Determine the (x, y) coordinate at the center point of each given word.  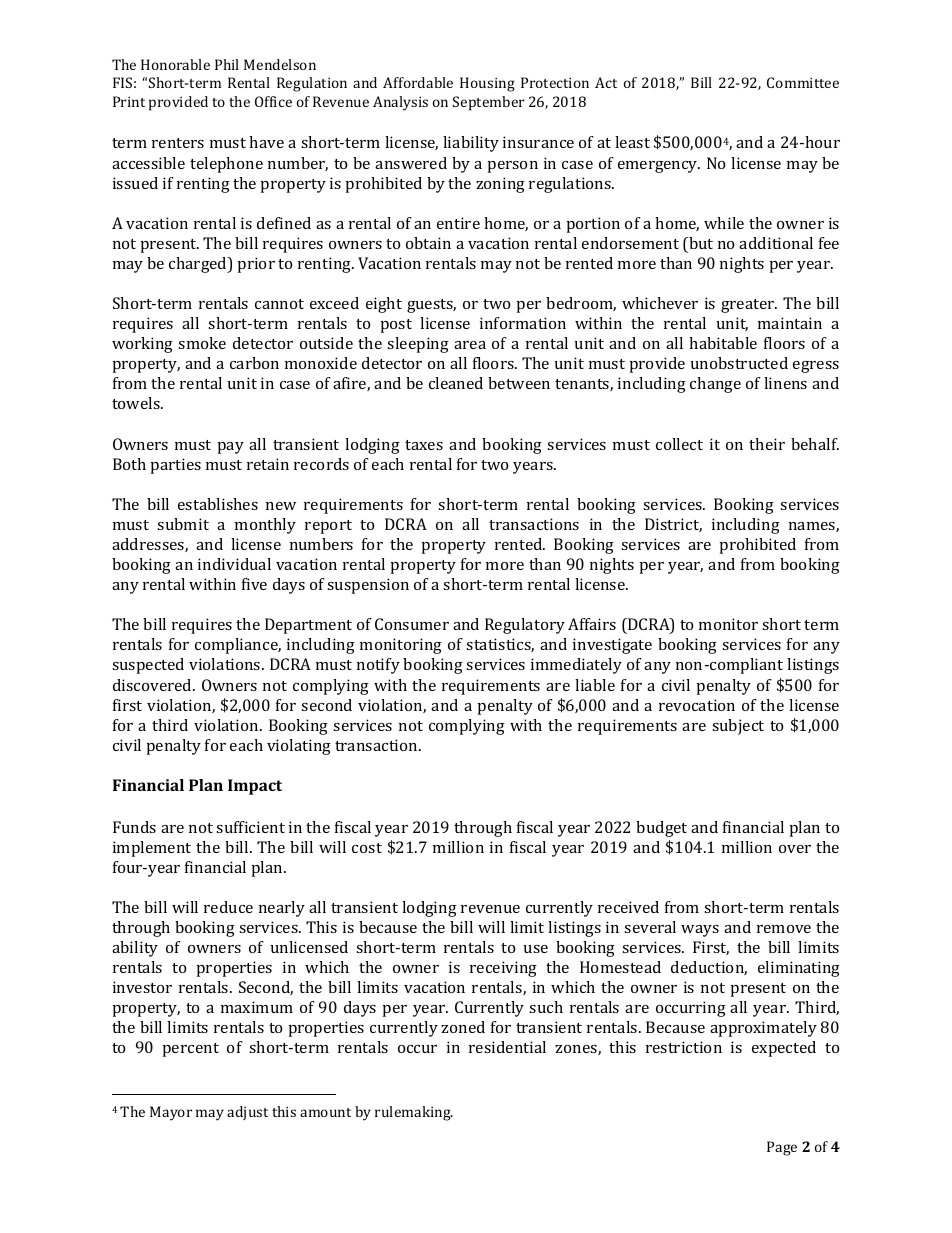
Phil (227, 64)
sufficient (250, 827)
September (488, 103)
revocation (697, 705)
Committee (803, 82)
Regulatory (525, 626)
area (470, 345)
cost (367, 848)
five (254, 584)
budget (661, 829)
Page (782, 1148)
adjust (247, 1113)
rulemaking (414, 1113)
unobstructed (739, 363)
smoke (202, 343)
